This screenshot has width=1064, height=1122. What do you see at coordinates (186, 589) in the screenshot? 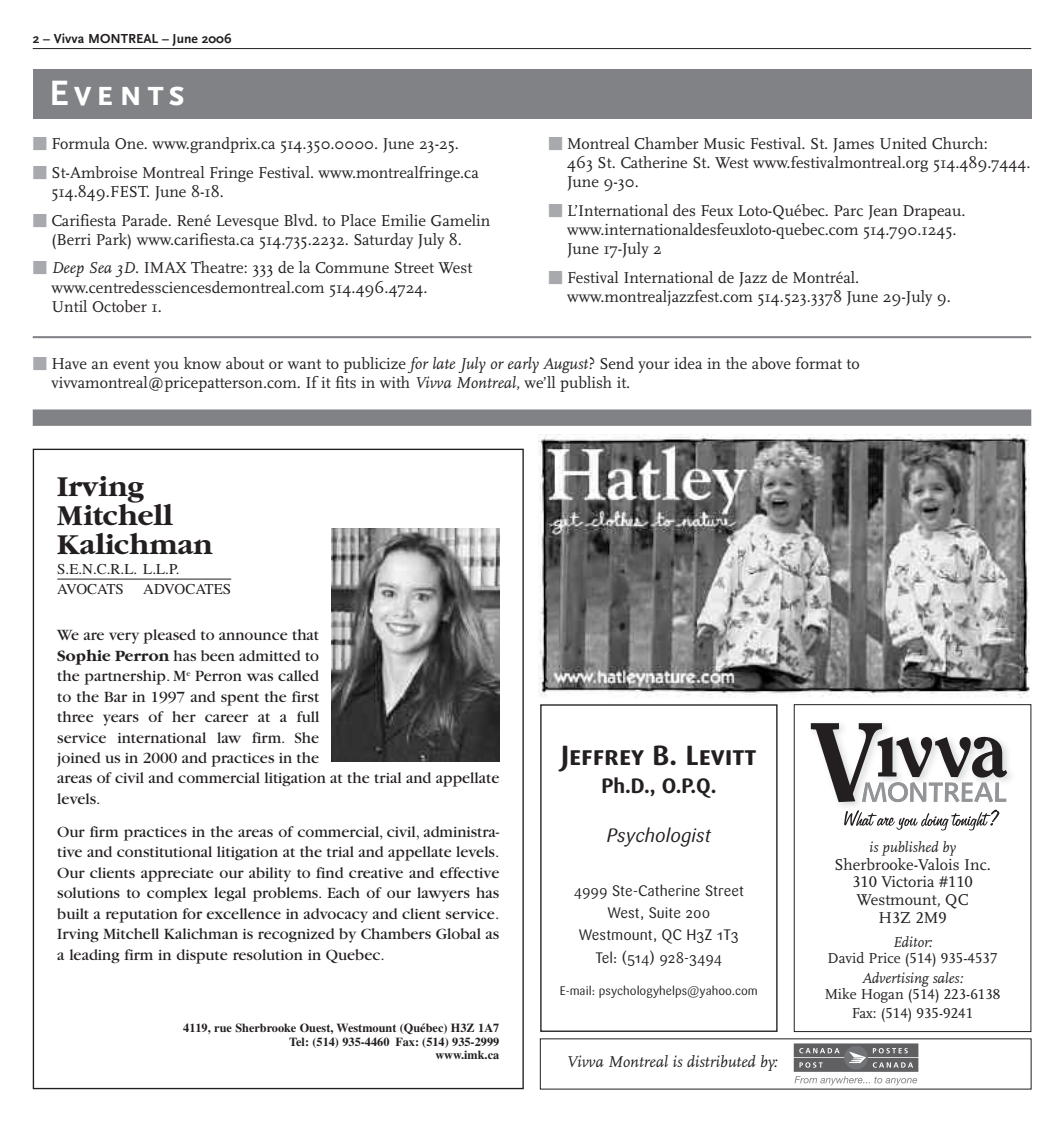
I see `ADVOCATES` at bounding box center [186, 589].
